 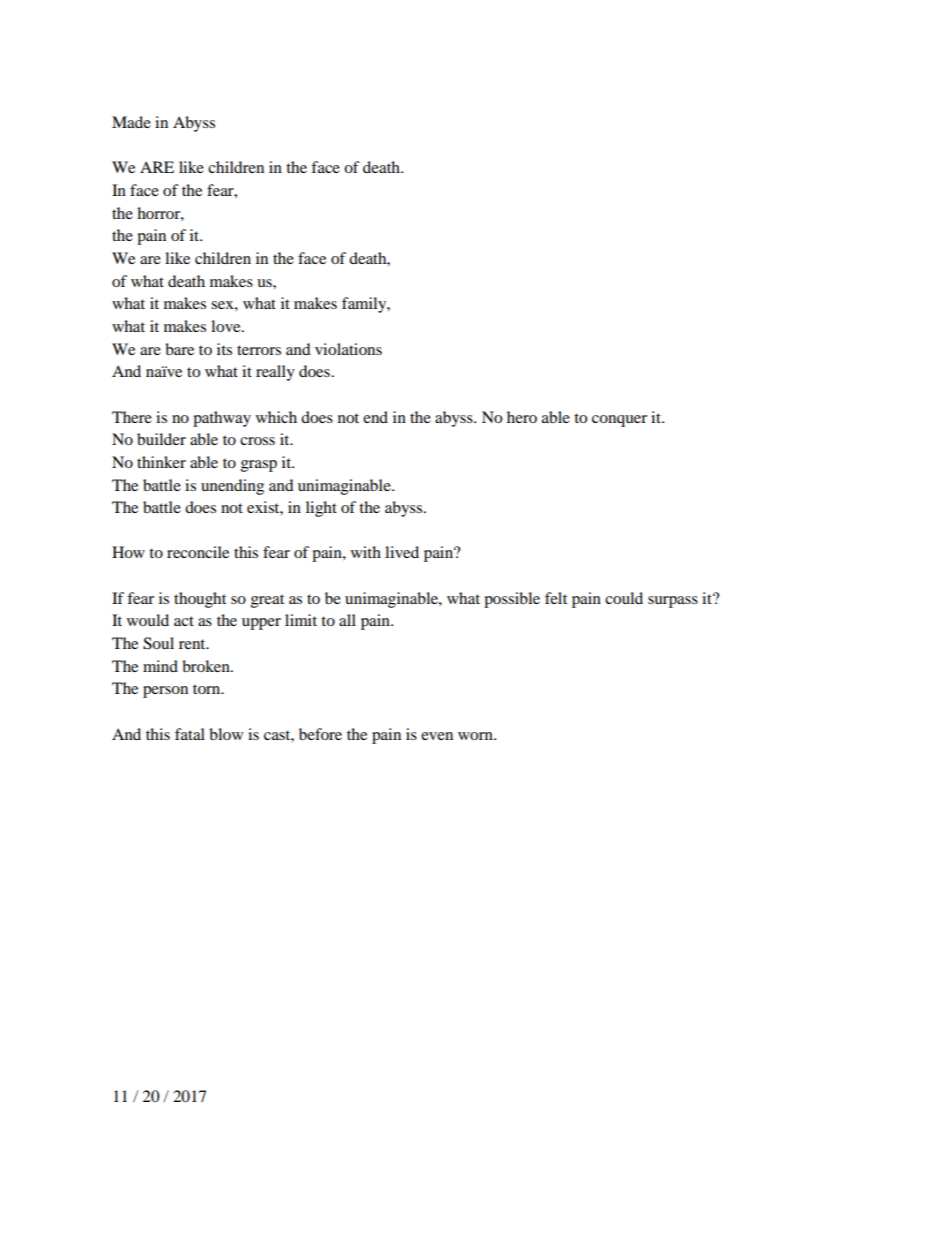 I want to click on bare, so click(x=179, y=349).
